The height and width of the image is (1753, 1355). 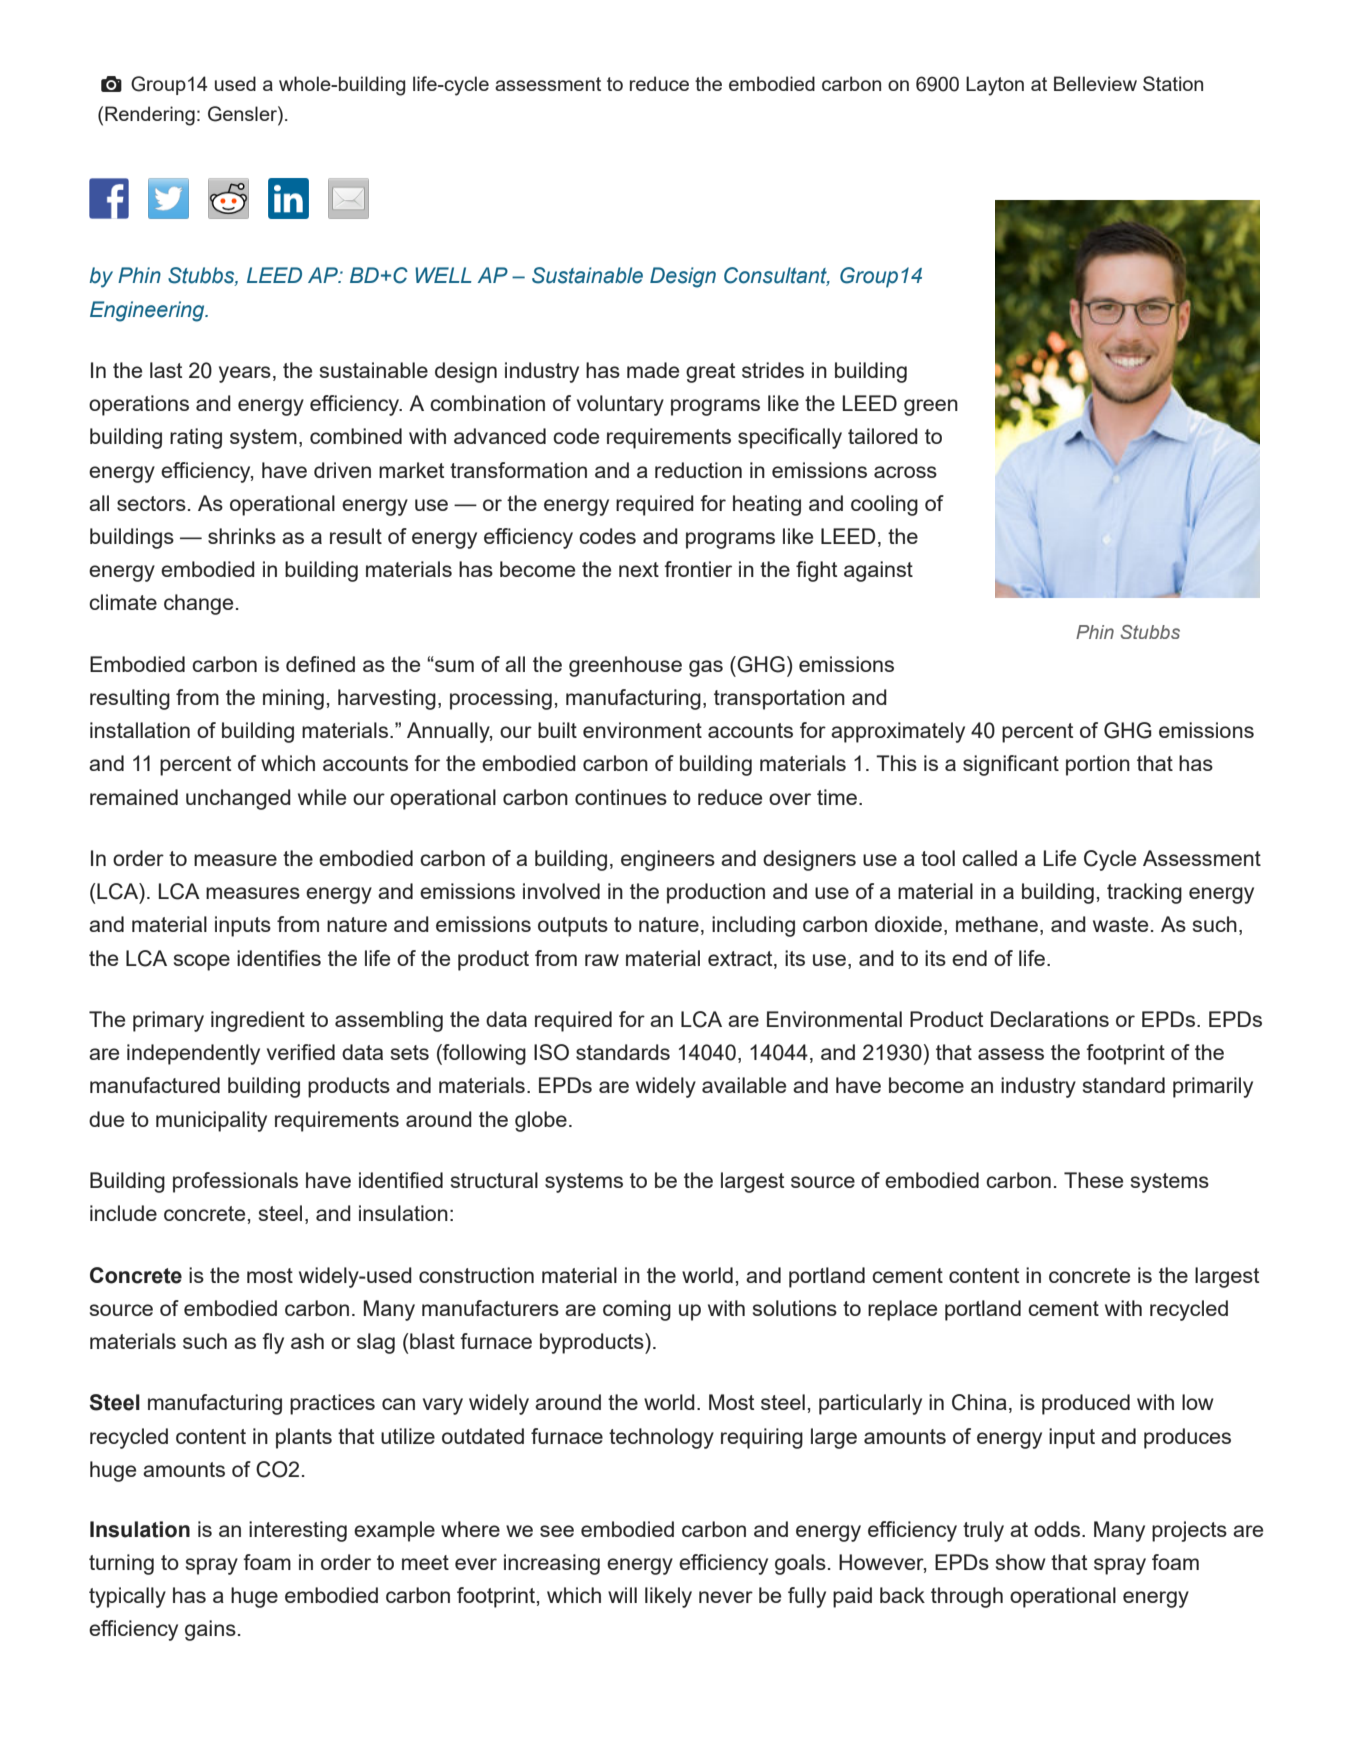 I want to click on available, so click(x=744, y=1085).
